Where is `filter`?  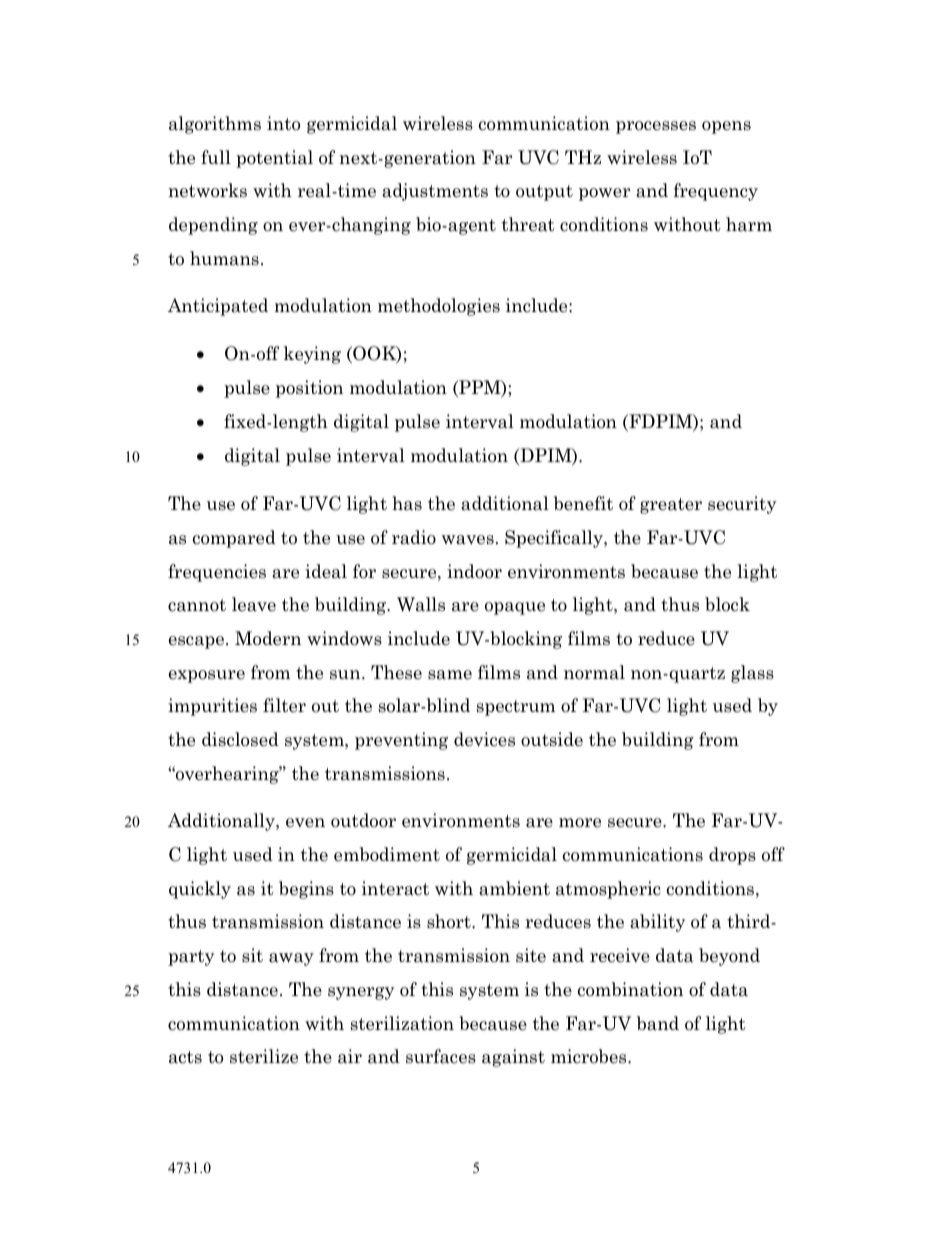 filter is located at coordinates (284, 705).
